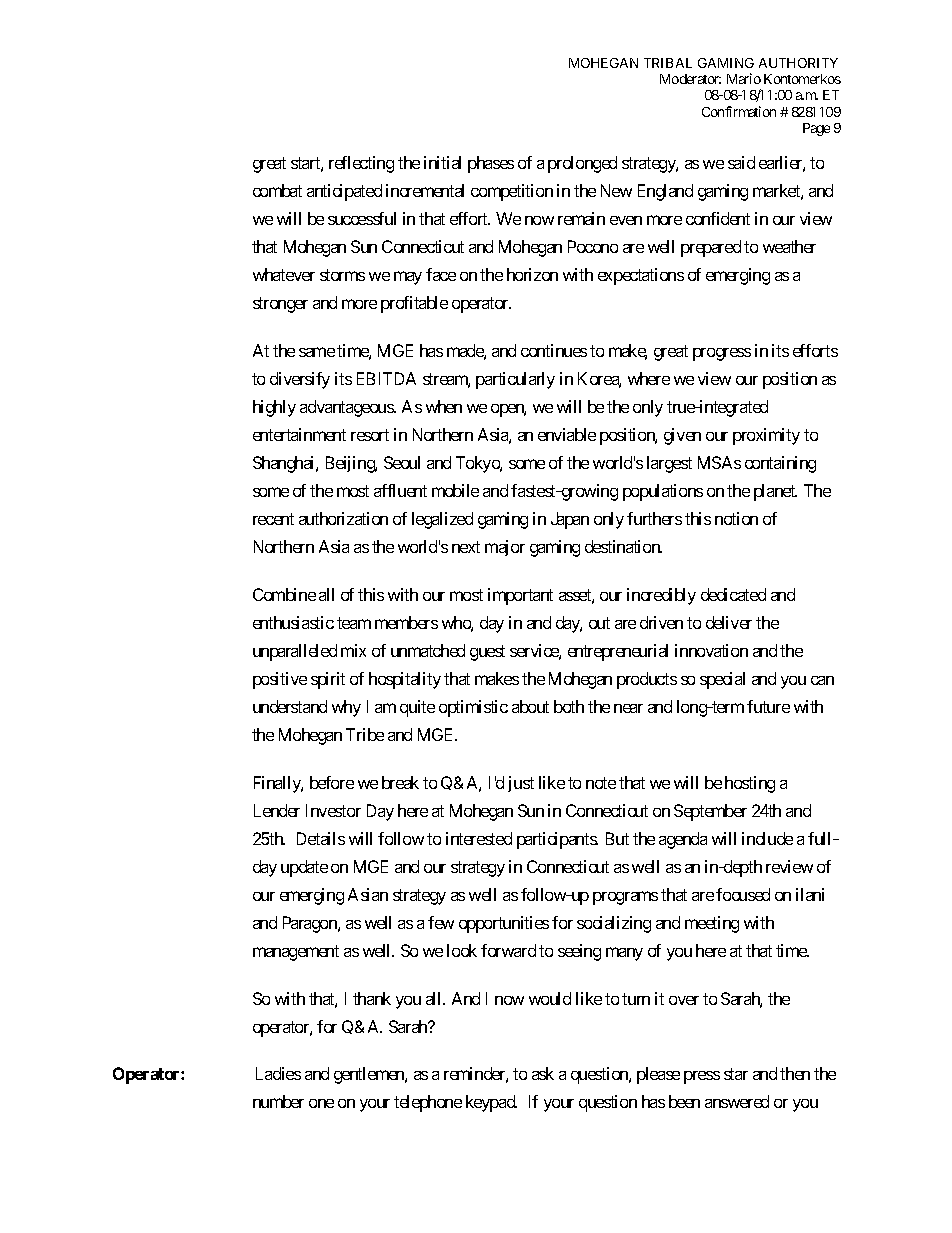  Describe the element at coordinates (744, 78) in the screenshot. I see `Mario` at that location.
